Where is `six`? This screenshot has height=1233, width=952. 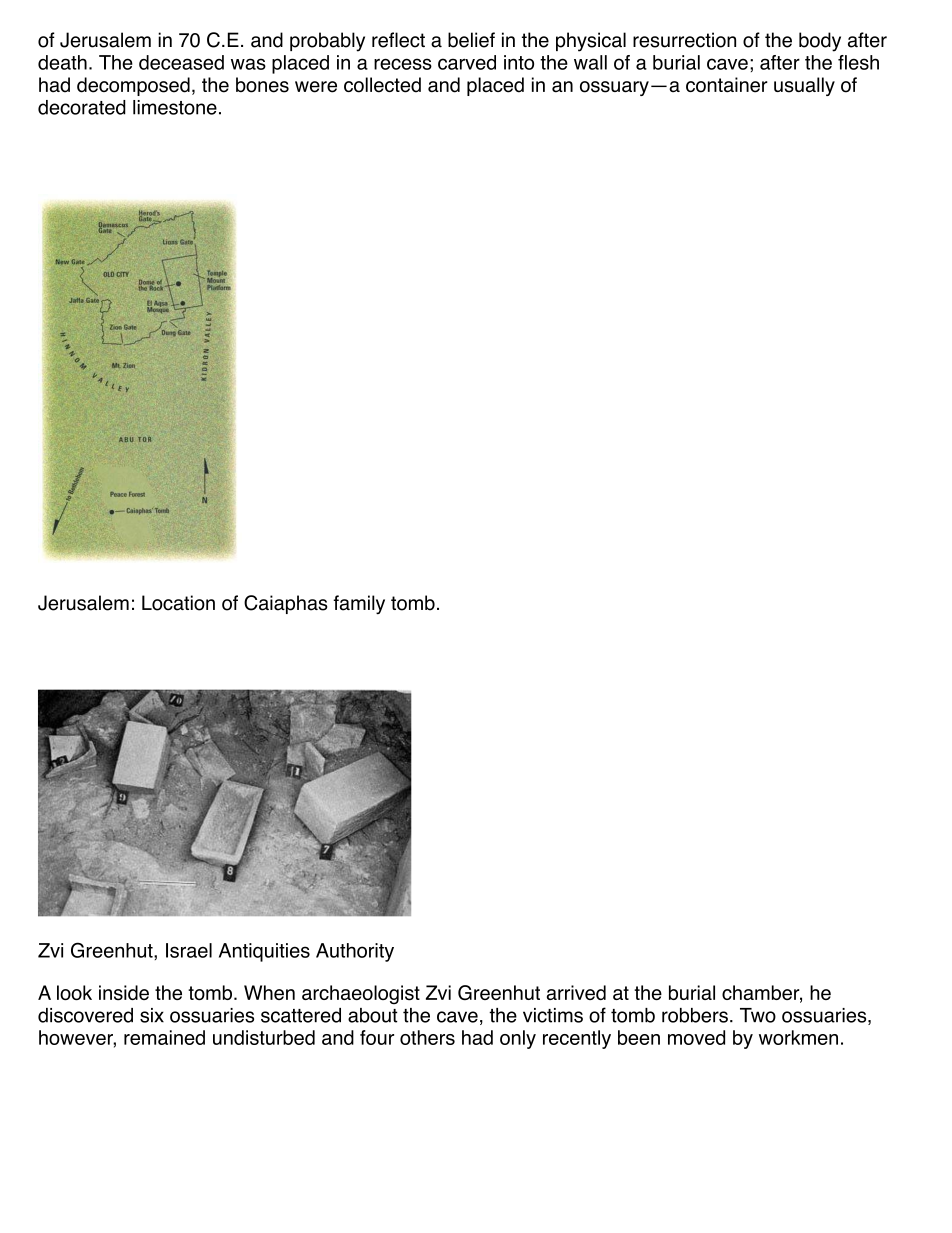
six is located at coordinates (152, 1015).
